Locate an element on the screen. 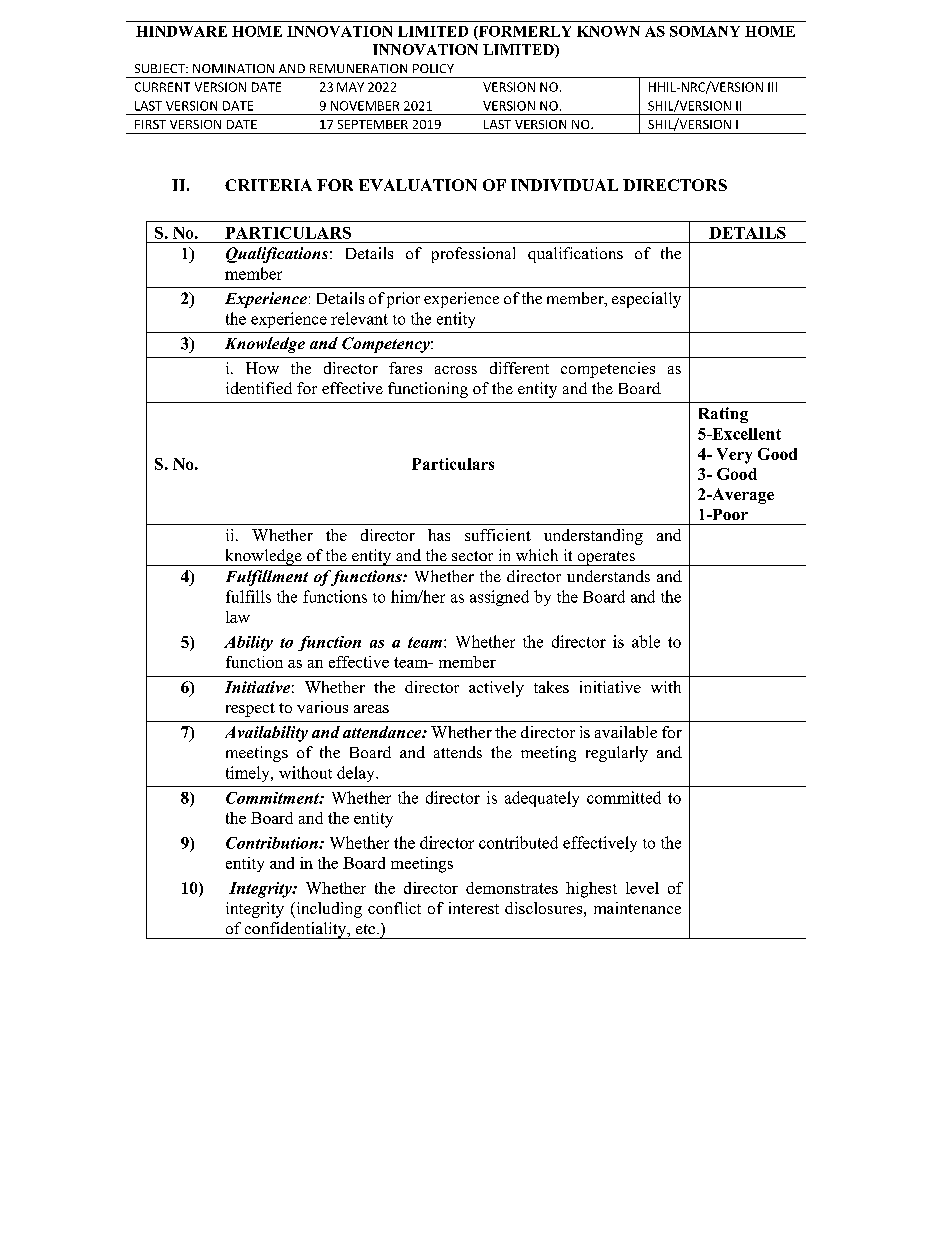  sector is located at coordinates (472, 556).
